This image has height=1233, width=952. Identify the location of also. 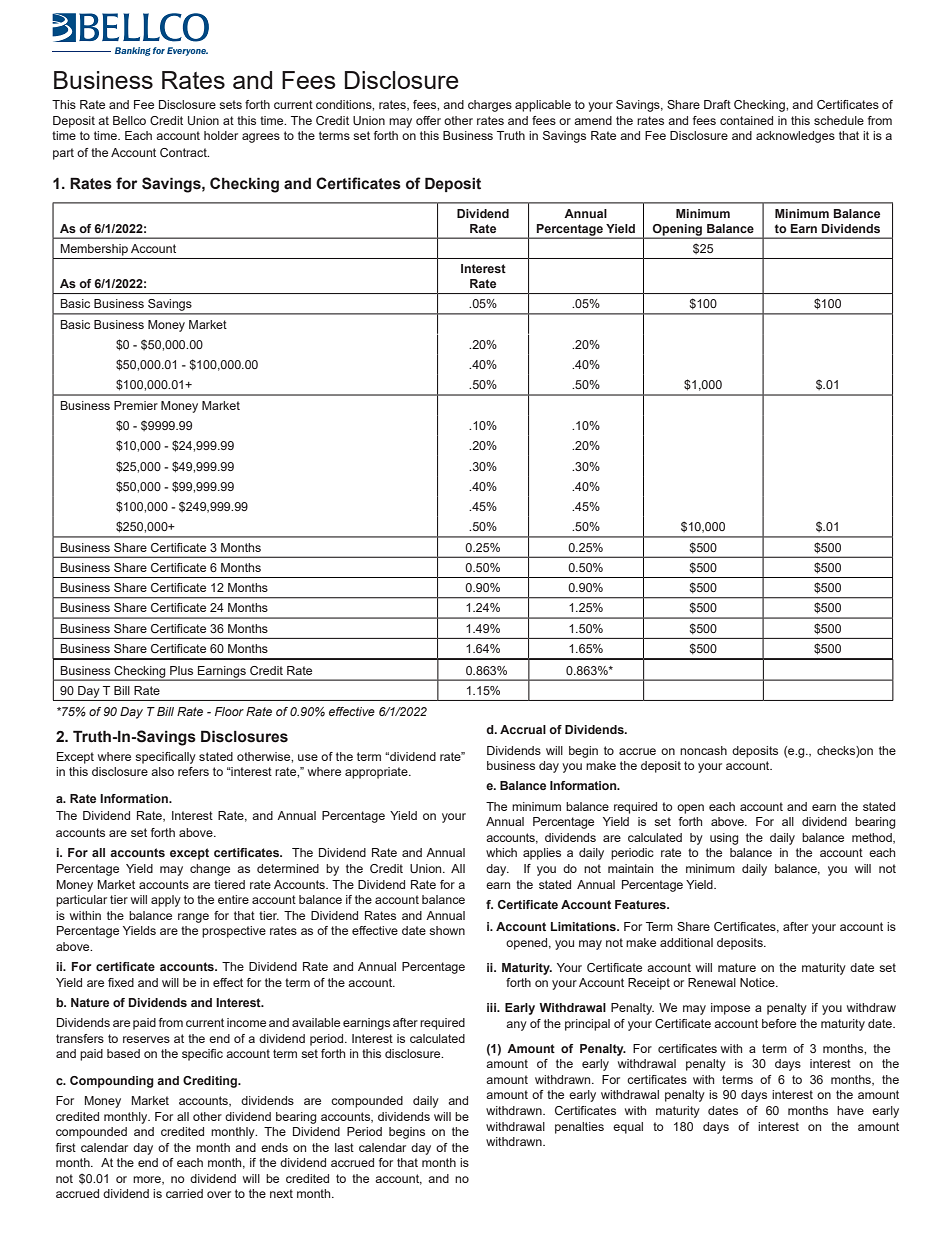
(162, 771).
